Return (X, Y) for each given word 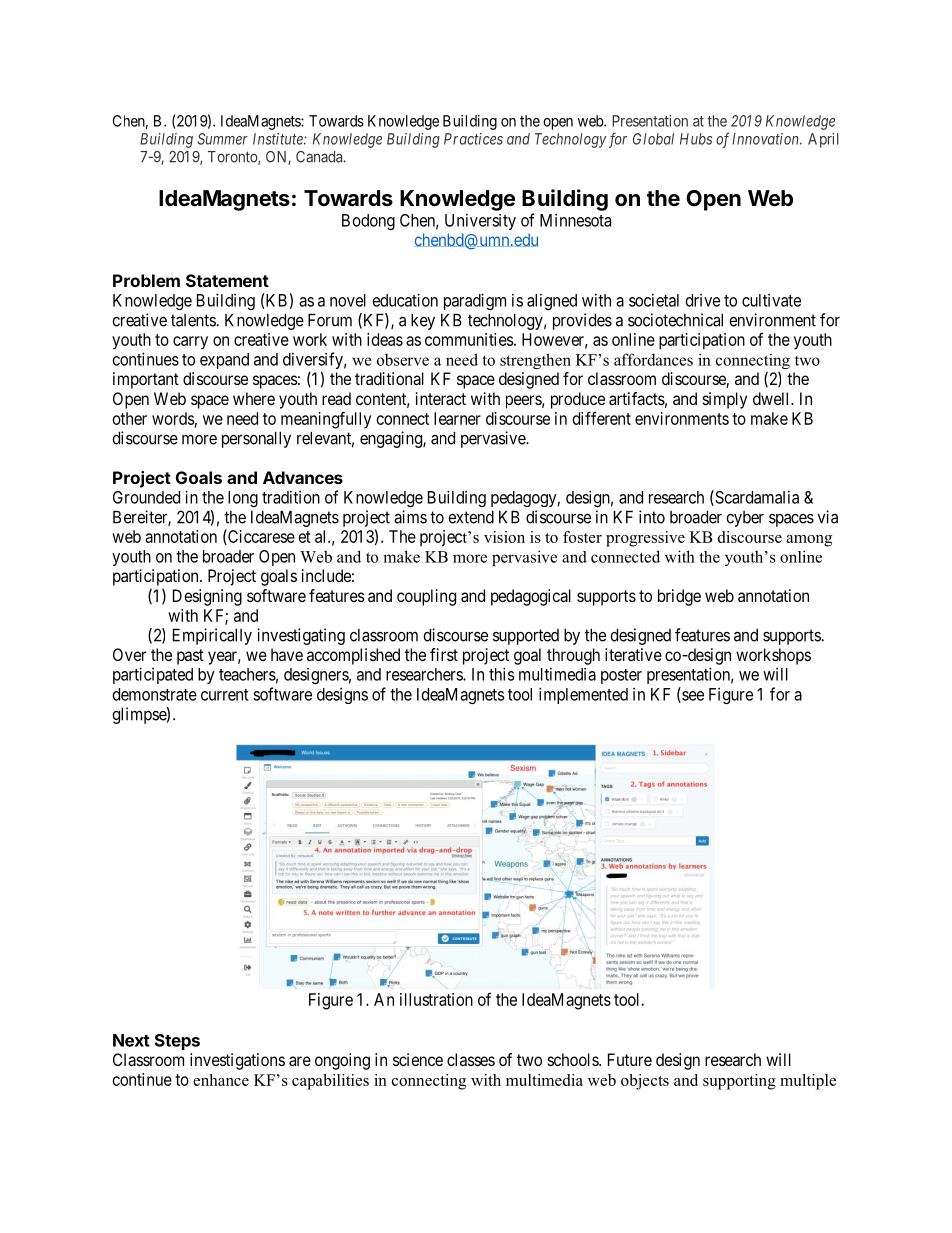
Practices (473, 139)
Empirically (212, 636)
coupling (426, 597)
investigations (237, 1061)
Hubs (696, 139)
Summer (223, 139)
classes (471, 1059)
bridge (679, 597)
